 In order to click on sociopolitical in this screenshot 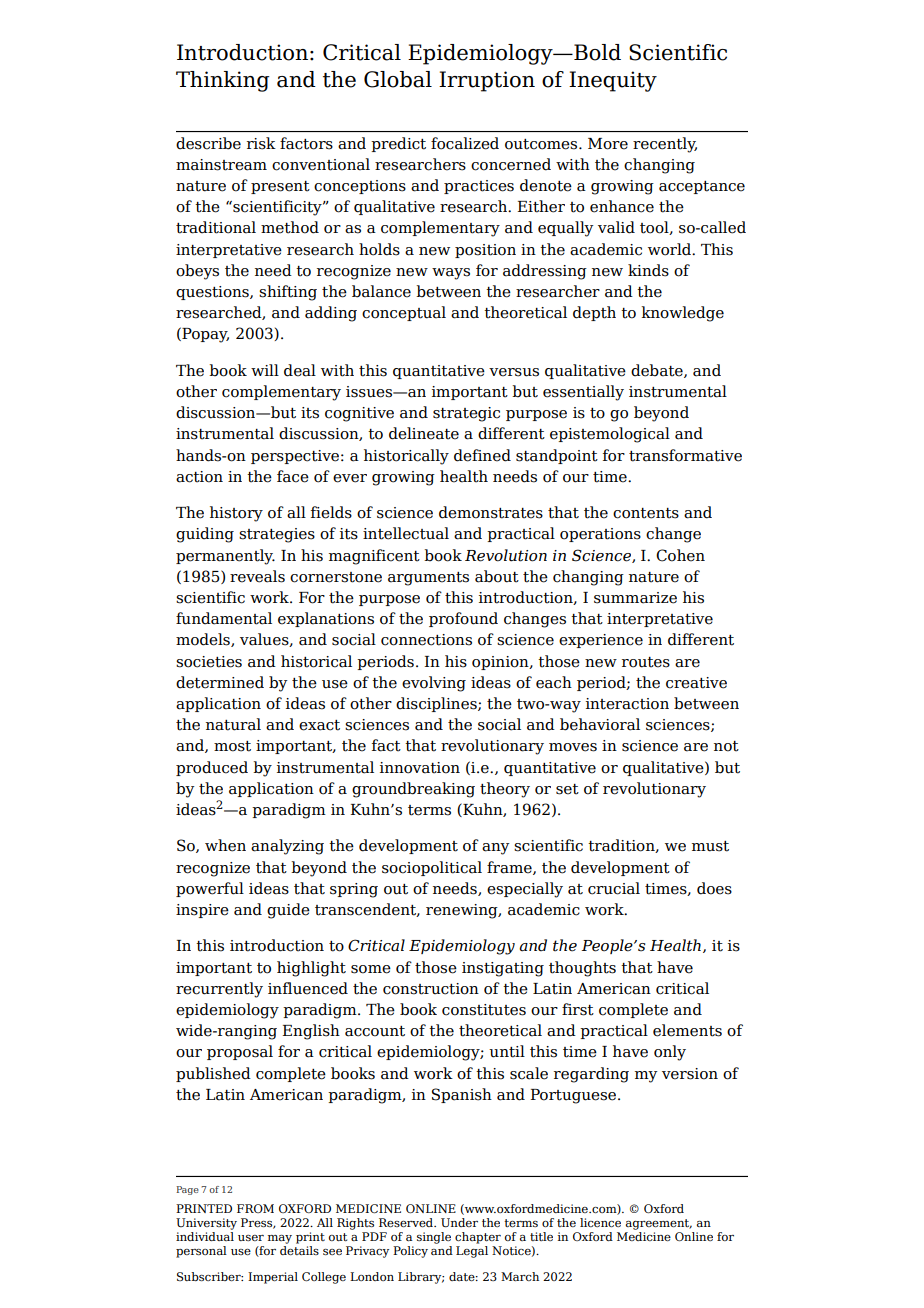, I will do `click(432, 868)`.
